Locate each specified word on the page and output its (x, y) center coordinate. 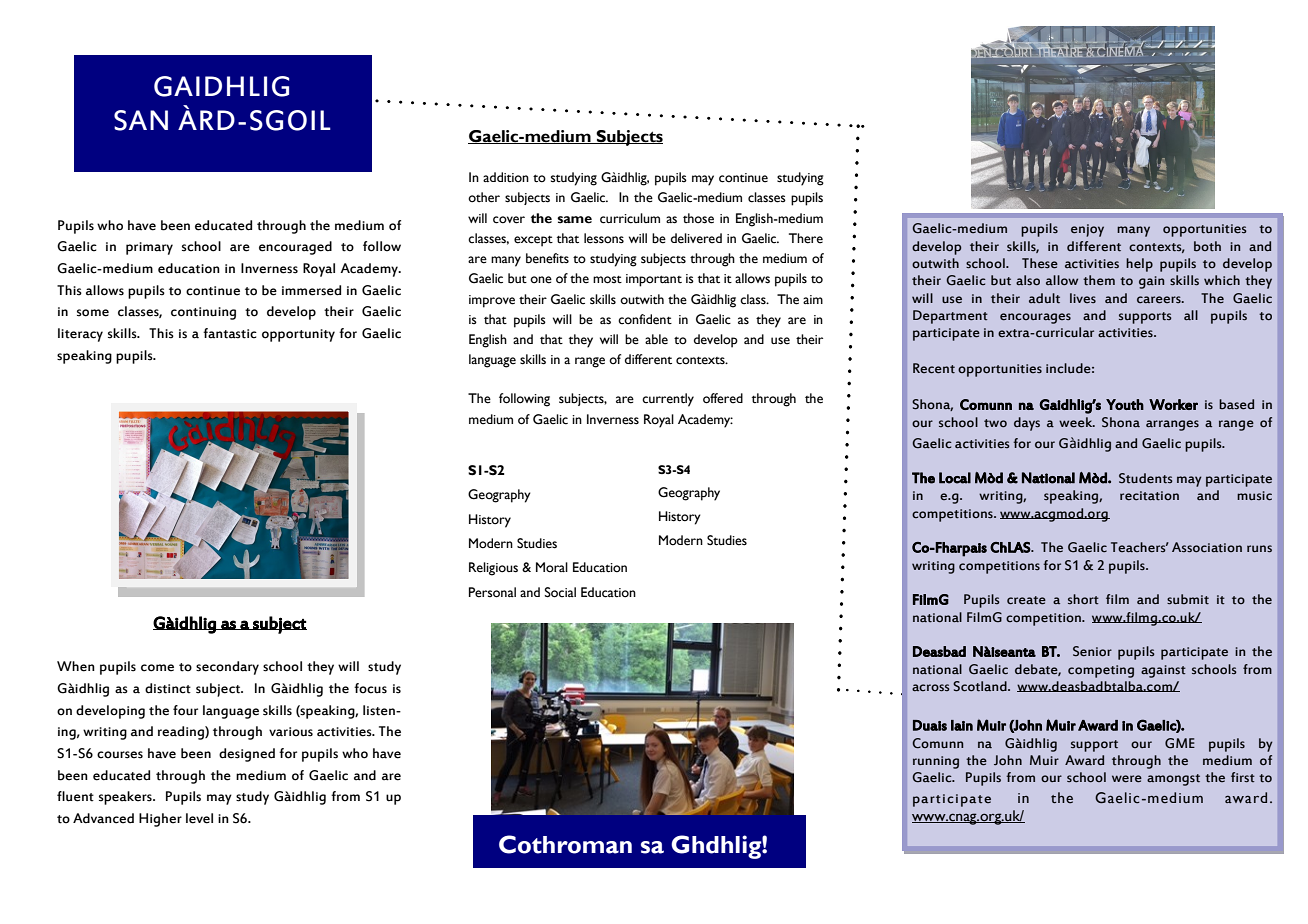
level (199, 818)
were (1127, 779)
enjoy (1087, 230)
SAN (141, 120)
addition (506, 177)
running (936, 762)
